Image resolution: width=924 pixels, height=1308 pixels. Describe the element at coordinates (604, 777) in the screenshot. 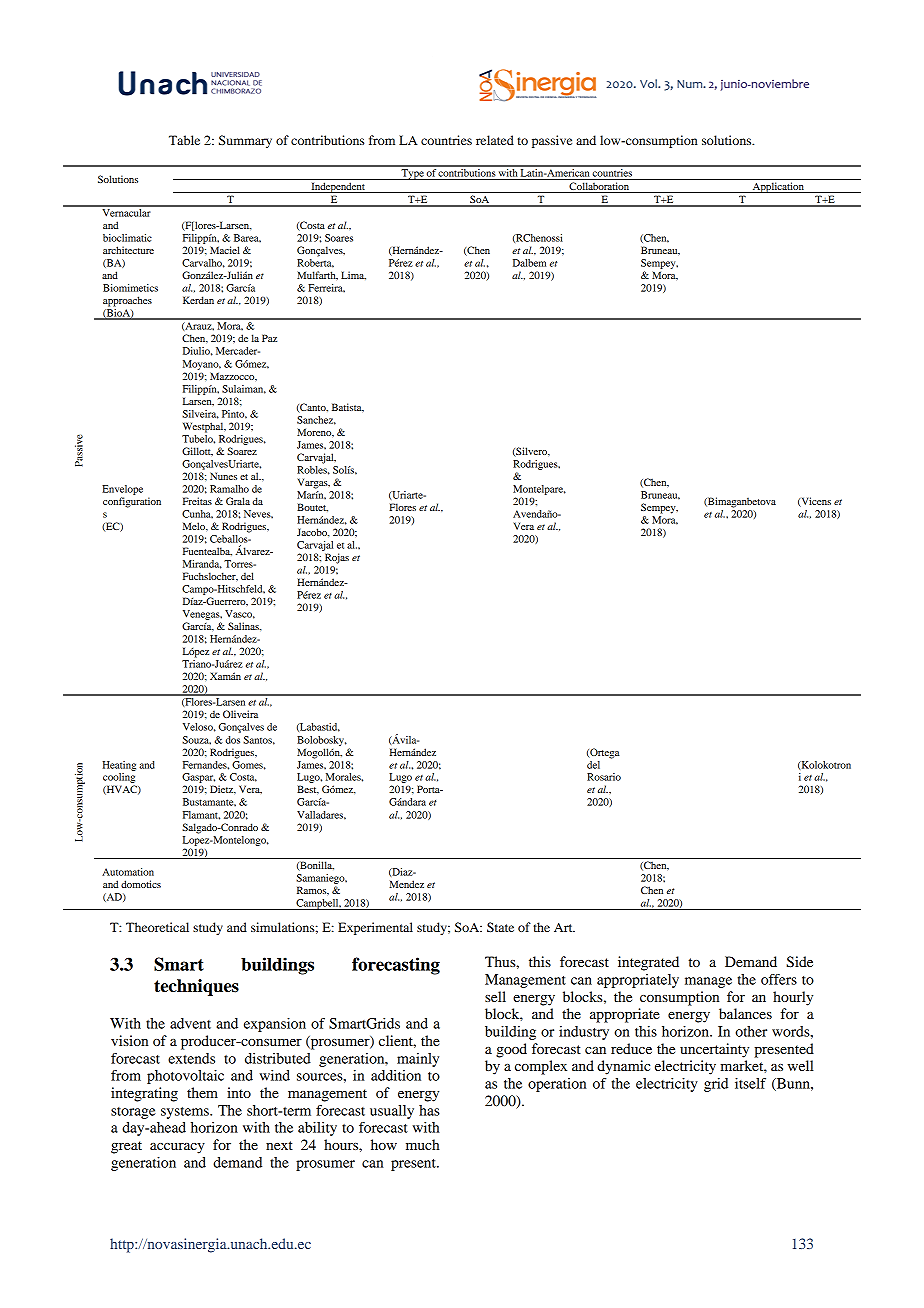

I see `Rosario` at that location.
